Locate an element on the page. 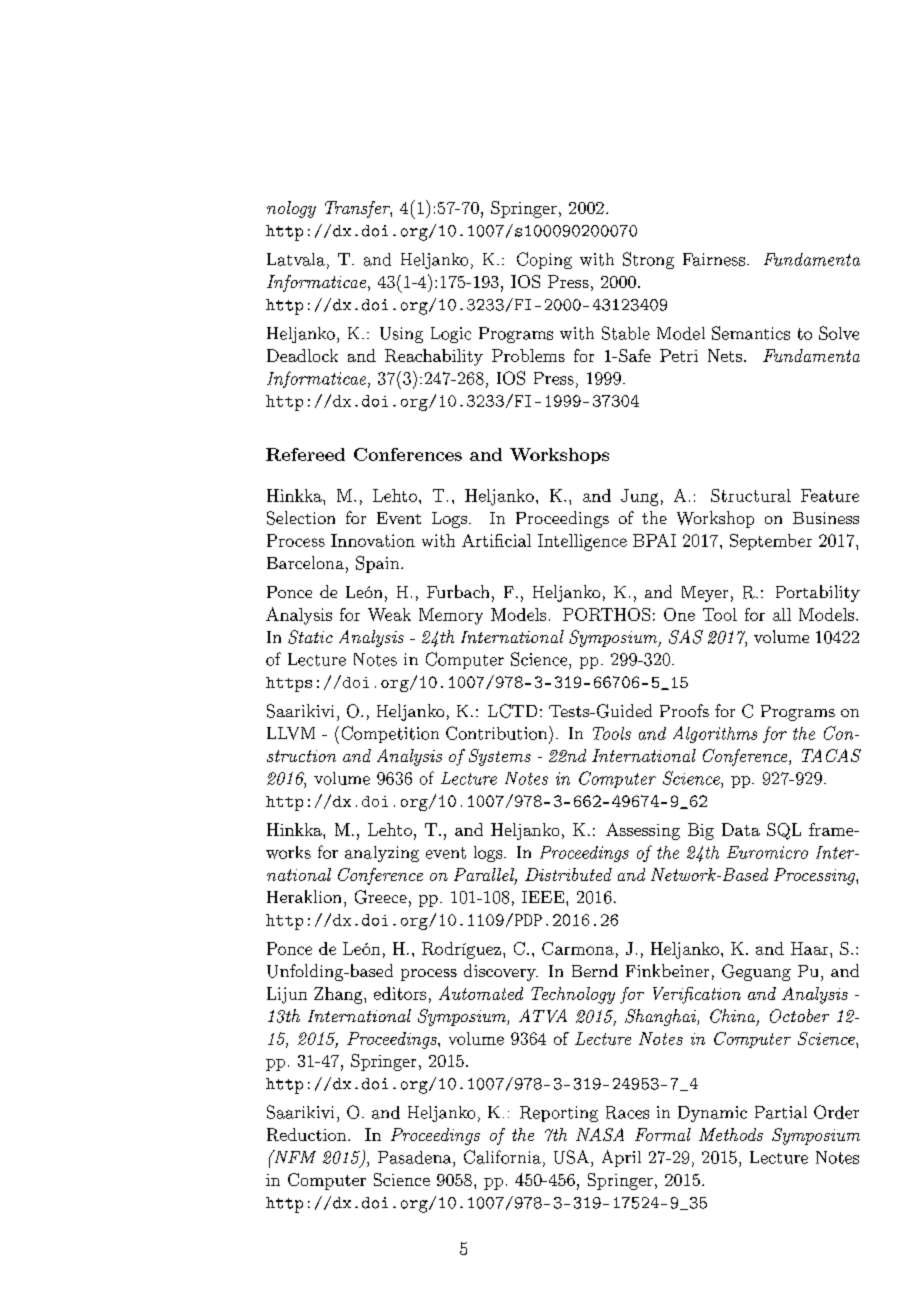  Greece is located at coordinates (381, 897).
